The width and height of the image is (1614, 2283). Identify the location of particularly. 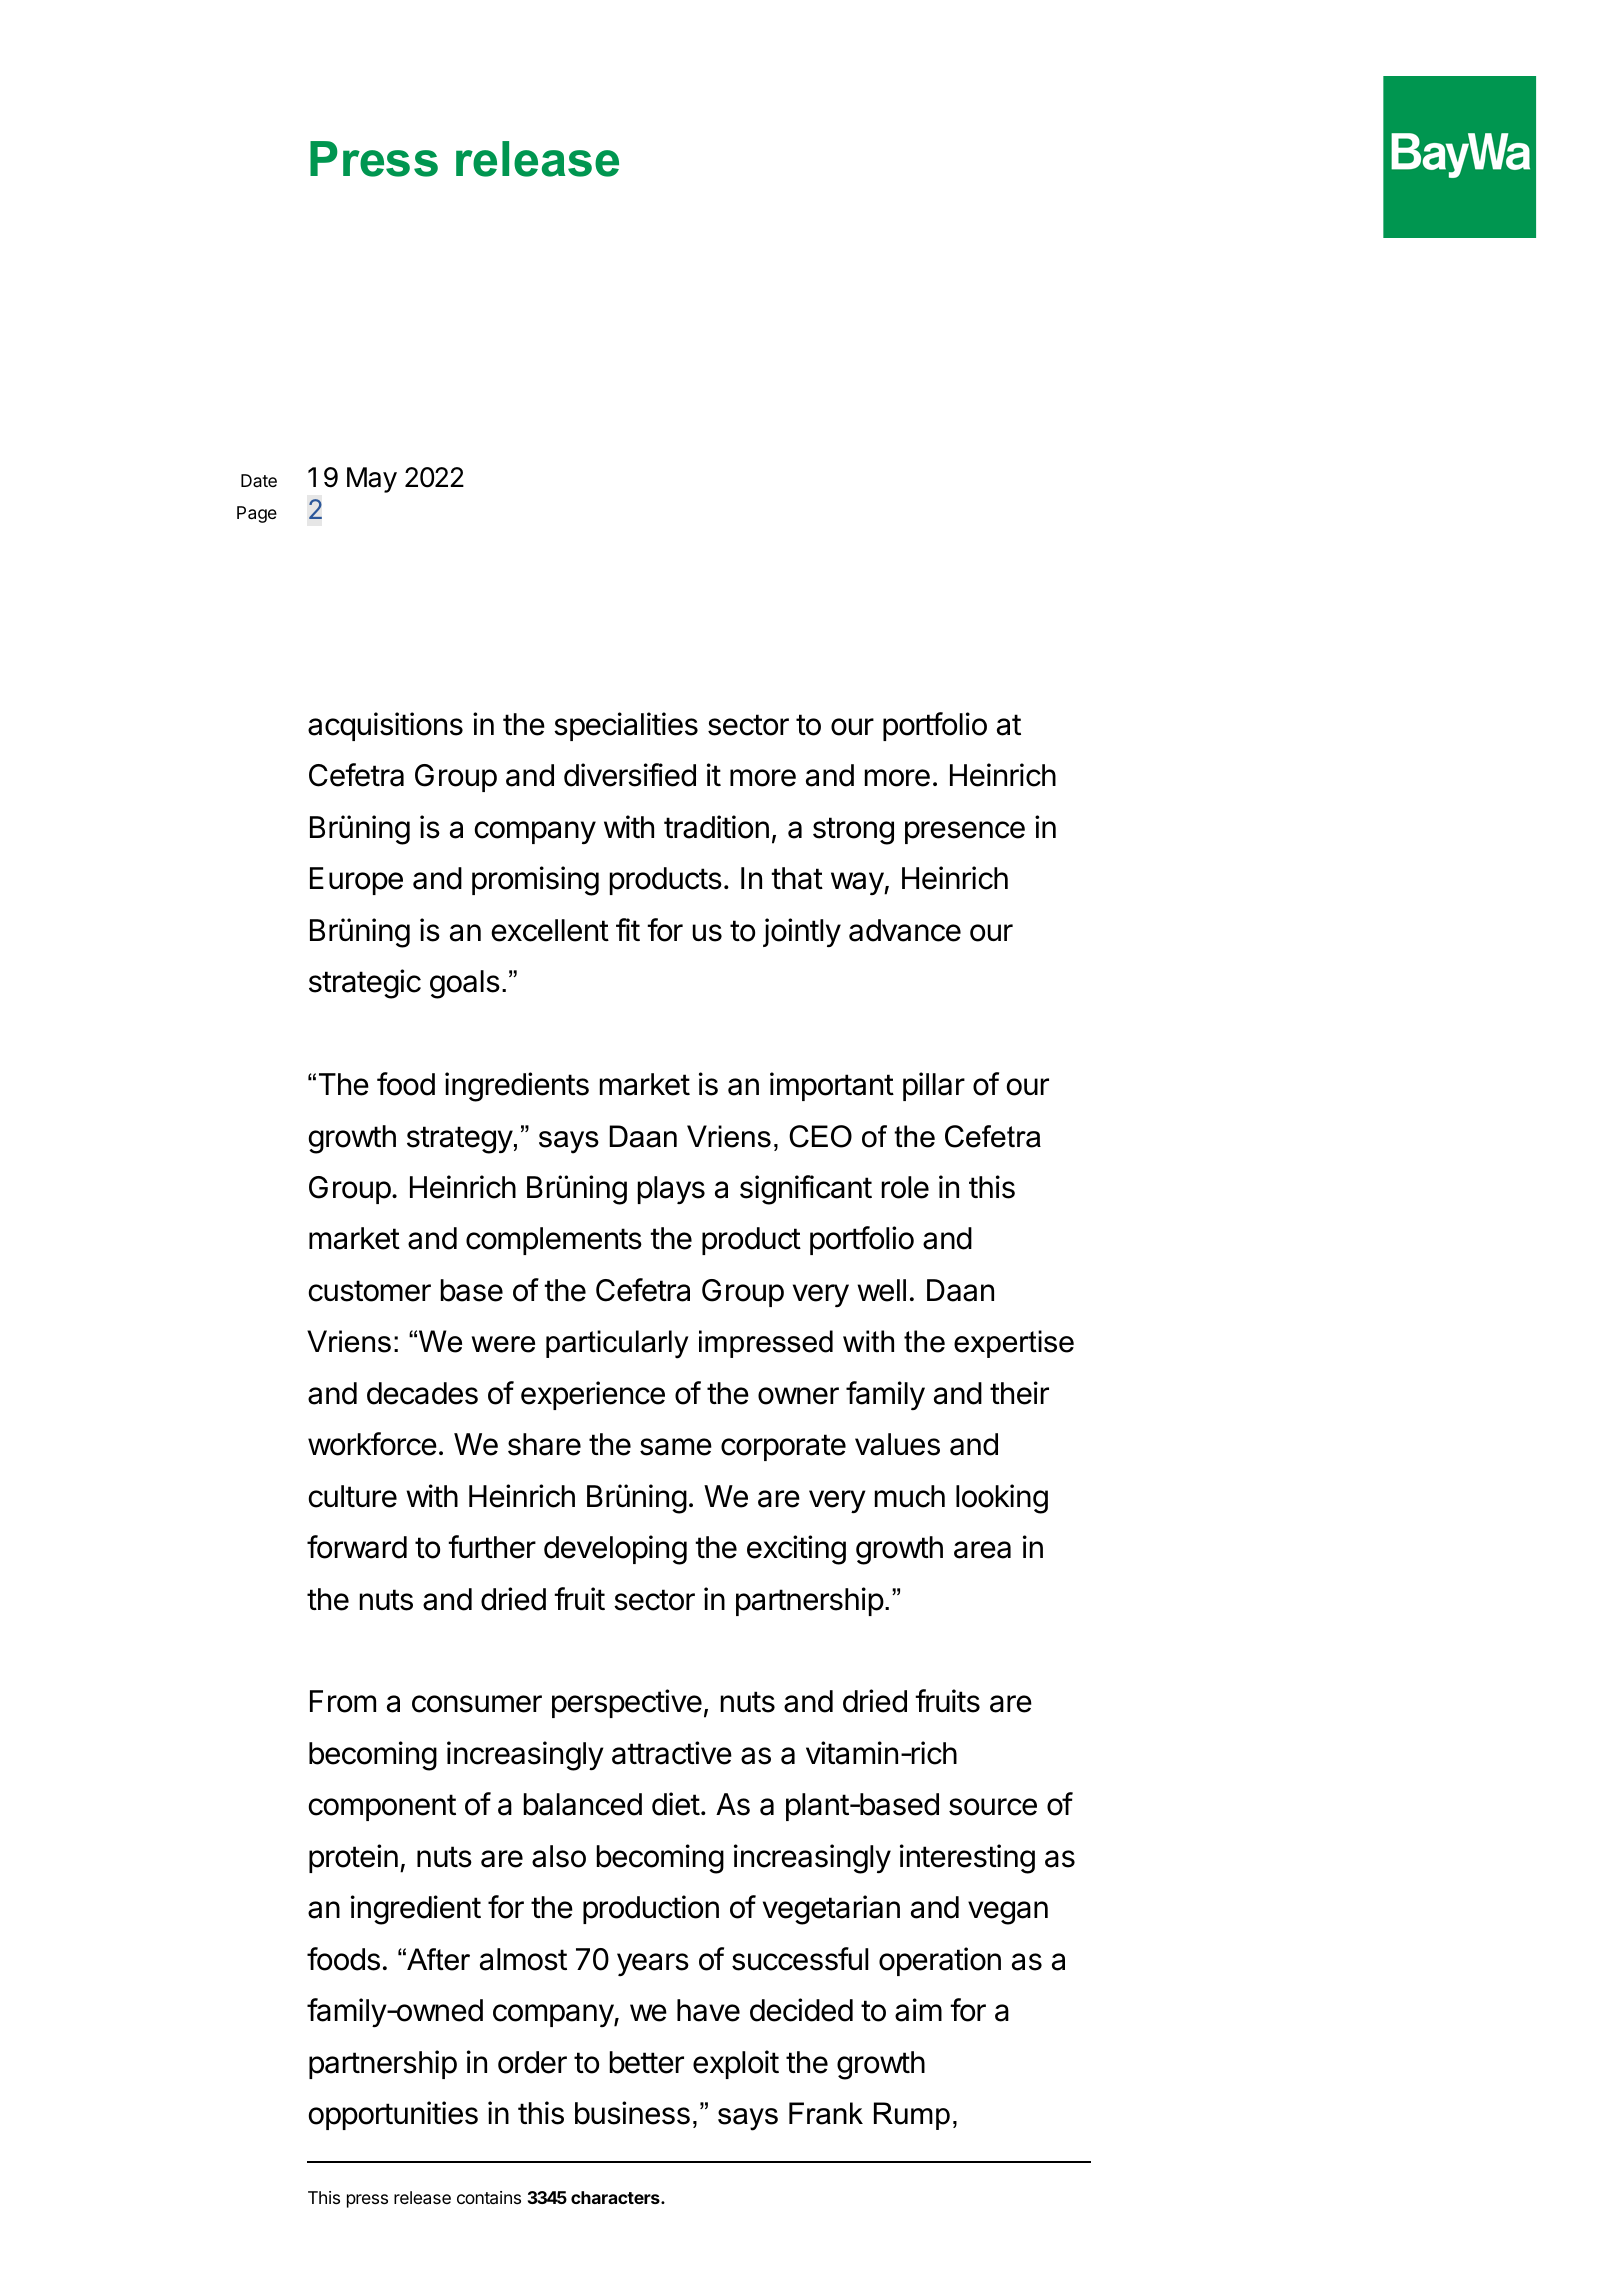
(617, 1344).
